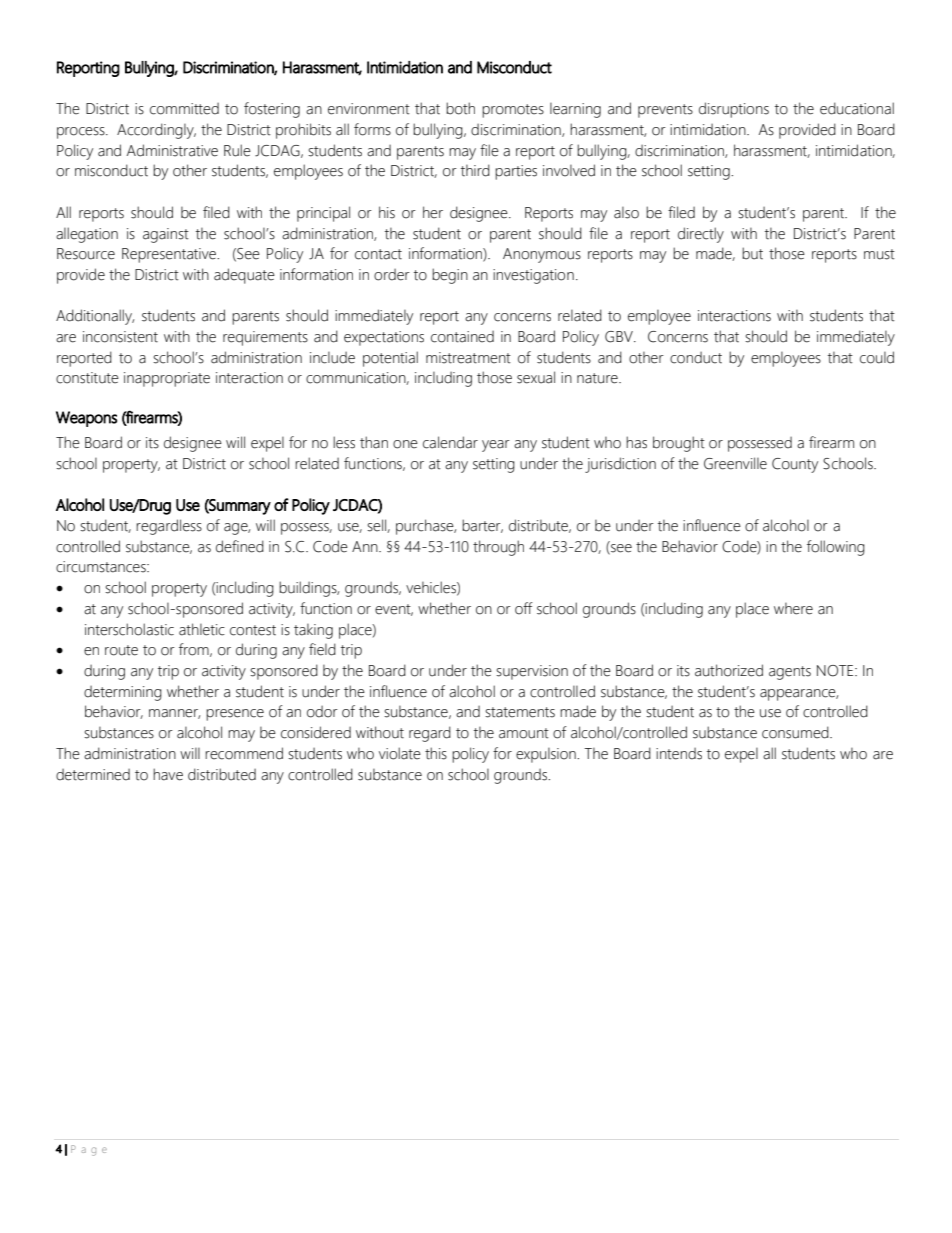 The height and width of the screenshot is (1233, 952). Describe the element at coordinates (796, 732) in the screenshot. I see `consumed` at that location.
